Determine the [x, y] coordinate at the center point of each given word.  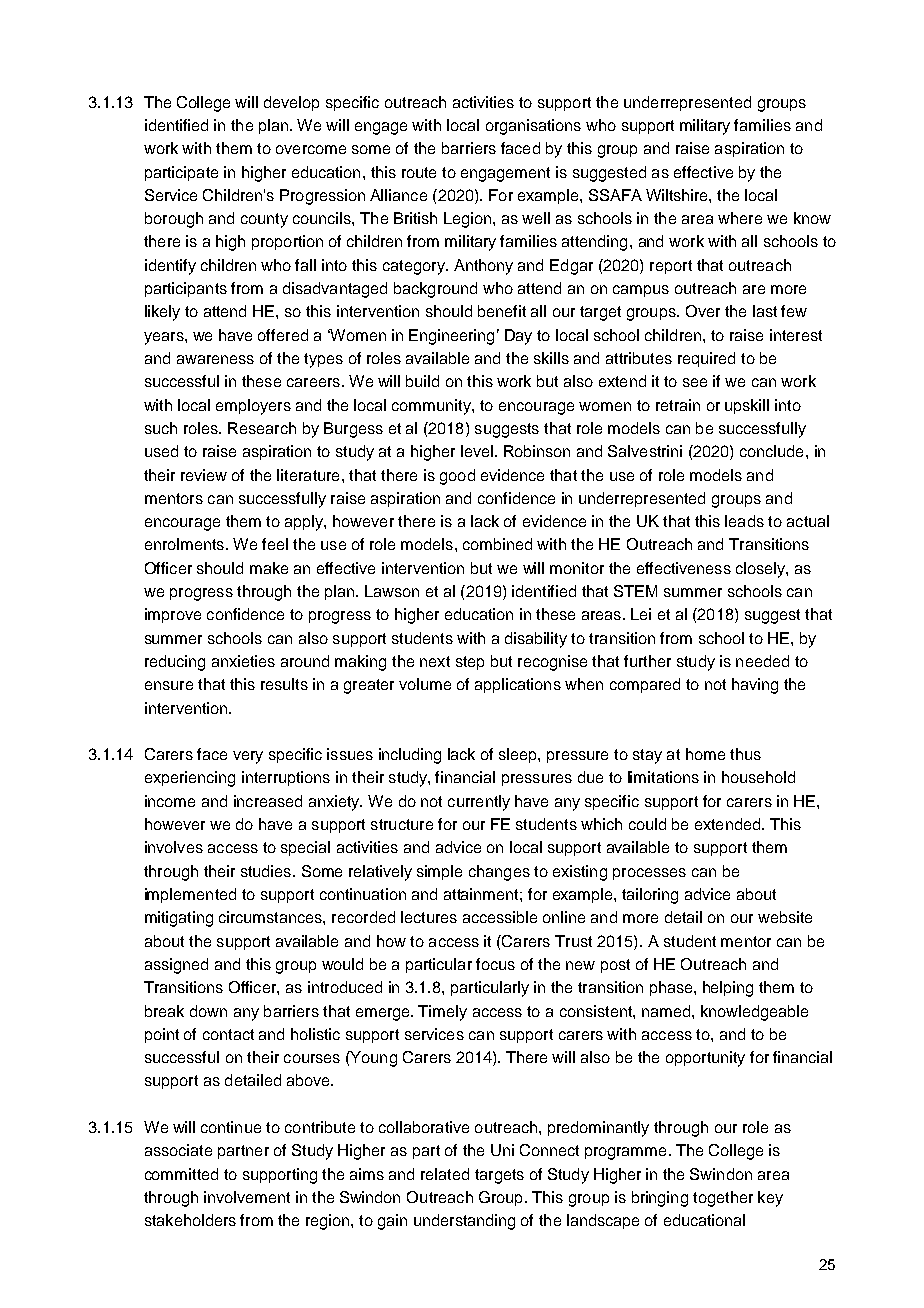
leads [744, 521]
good [457, 477]
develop [291, 103]
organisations [533, 127]
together [723, 1199]
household [758, 777]
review [204, 475]
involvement [247, 1197]
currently [479, 803]
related [445, 1174]
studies [267, 871]
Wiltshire [678, 195]
